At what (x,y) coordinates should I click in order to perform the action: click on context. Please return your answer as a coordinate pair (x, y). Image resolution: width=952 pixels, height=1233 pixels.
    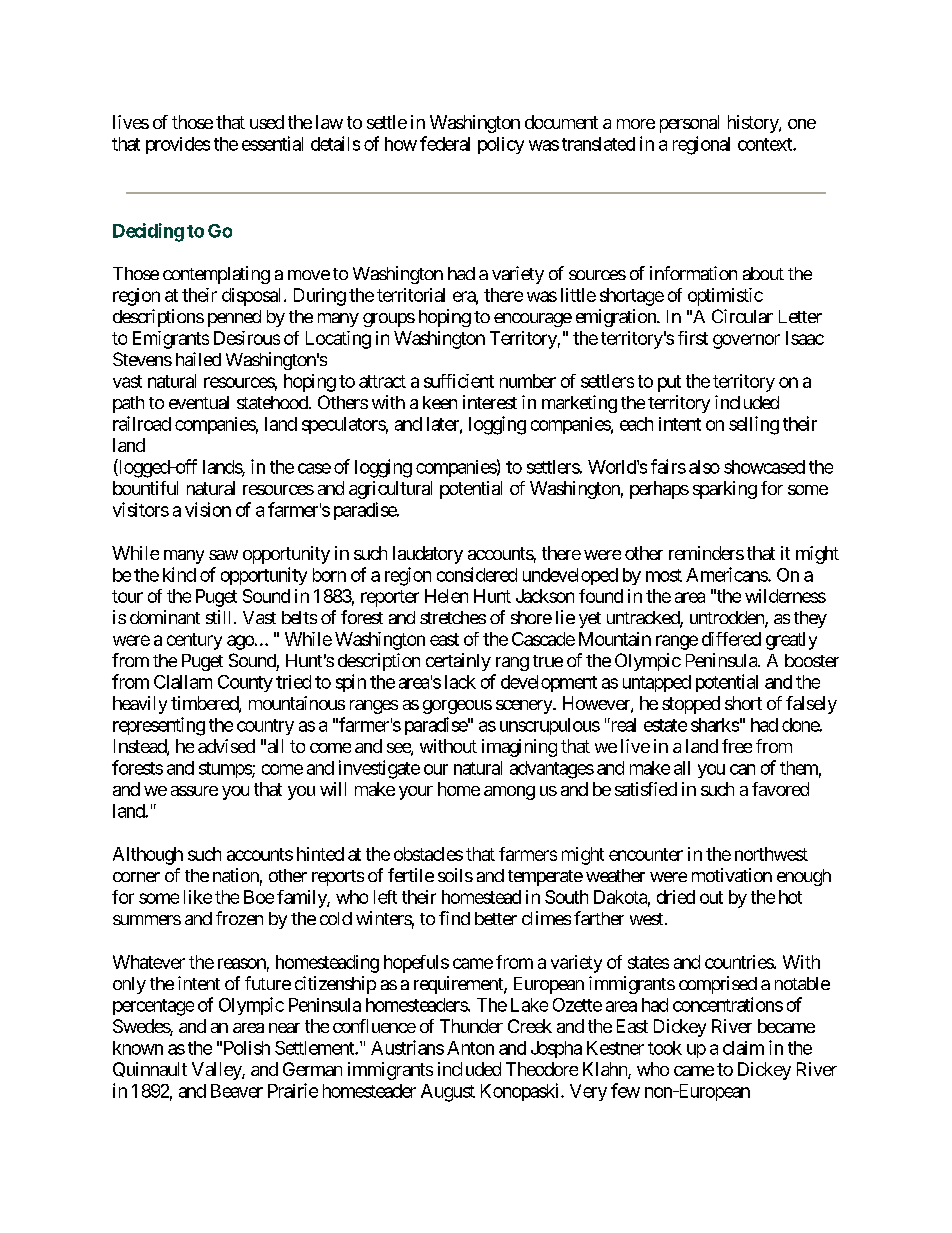
    Looking at the image, I should click on (766, 144).
